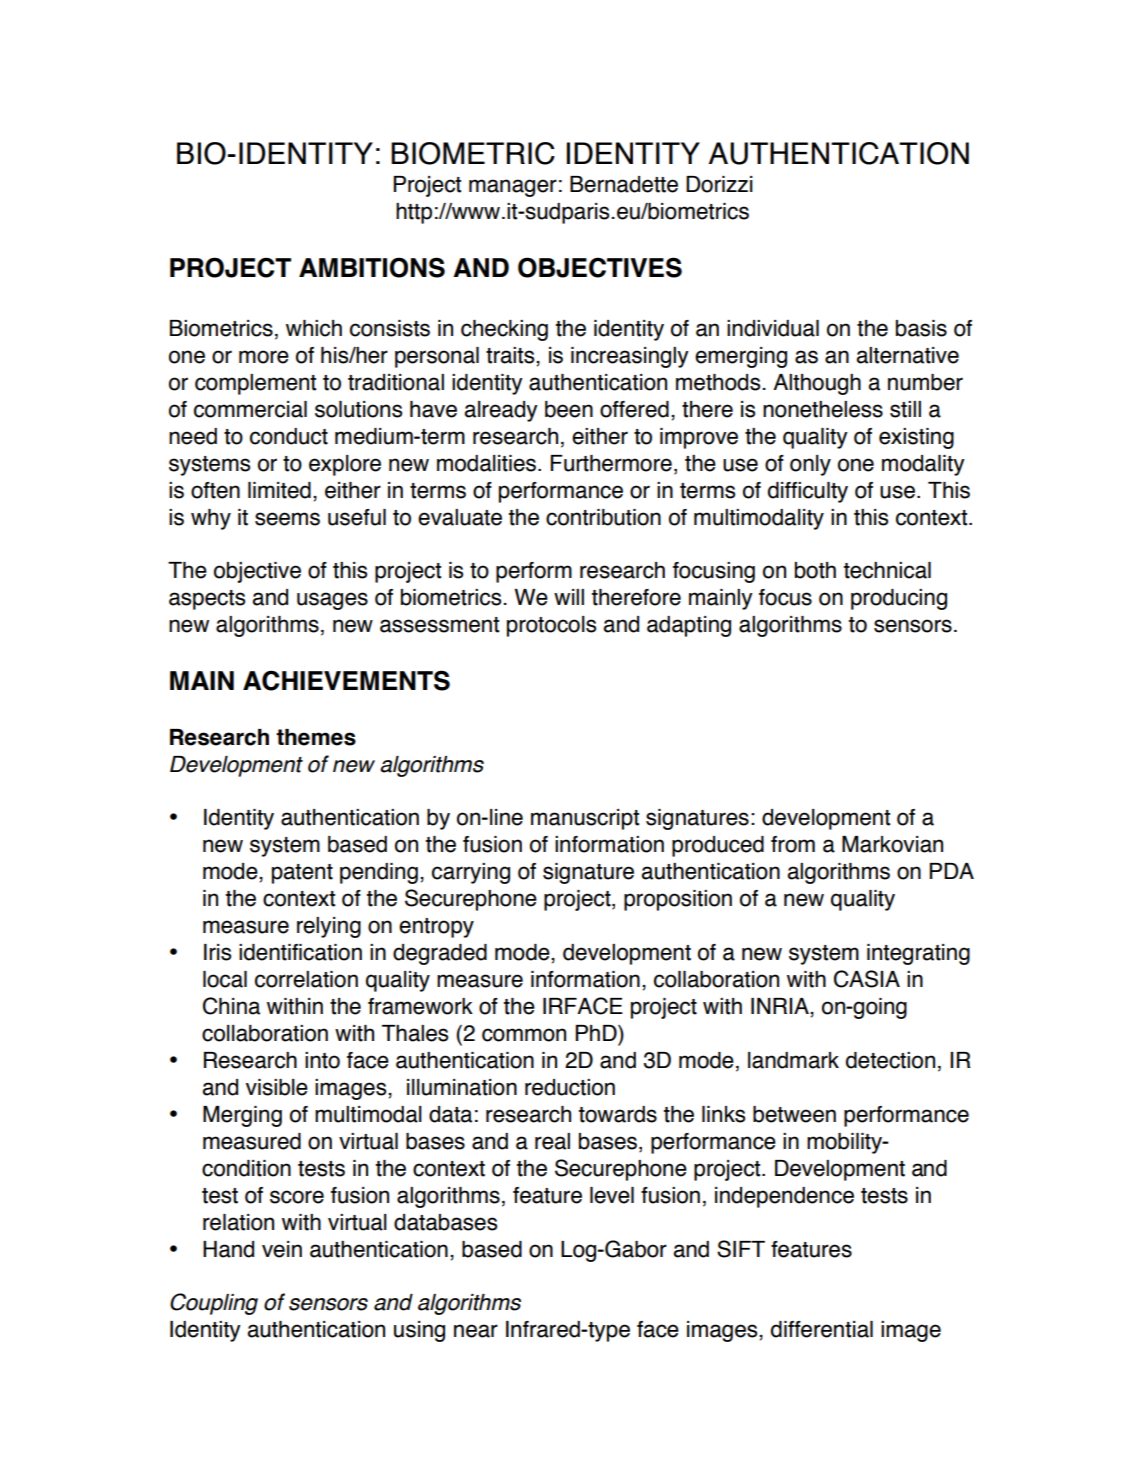 Image resolution: width=1145 pixels, height=1481 pixels. What do you see at coordinates (282, 1249) in the document?
I see `vein` at bounding box center [282, 1249].
